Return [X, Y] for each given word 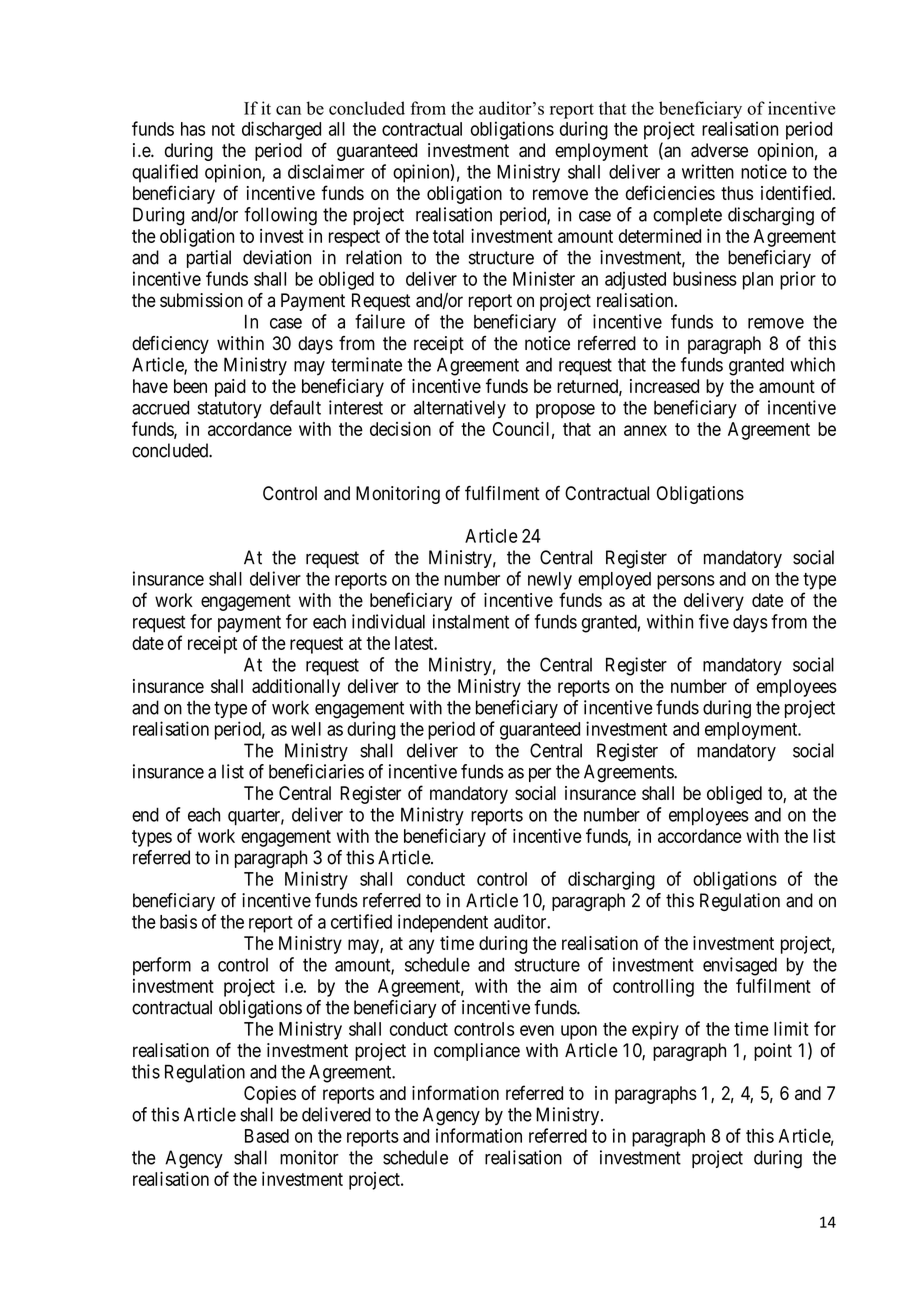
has [193, 129]
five [714, 621]
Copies [270, 1095]
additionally [296, 688]
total [448, 236]
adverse [719, 150]
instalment [471, 621]
